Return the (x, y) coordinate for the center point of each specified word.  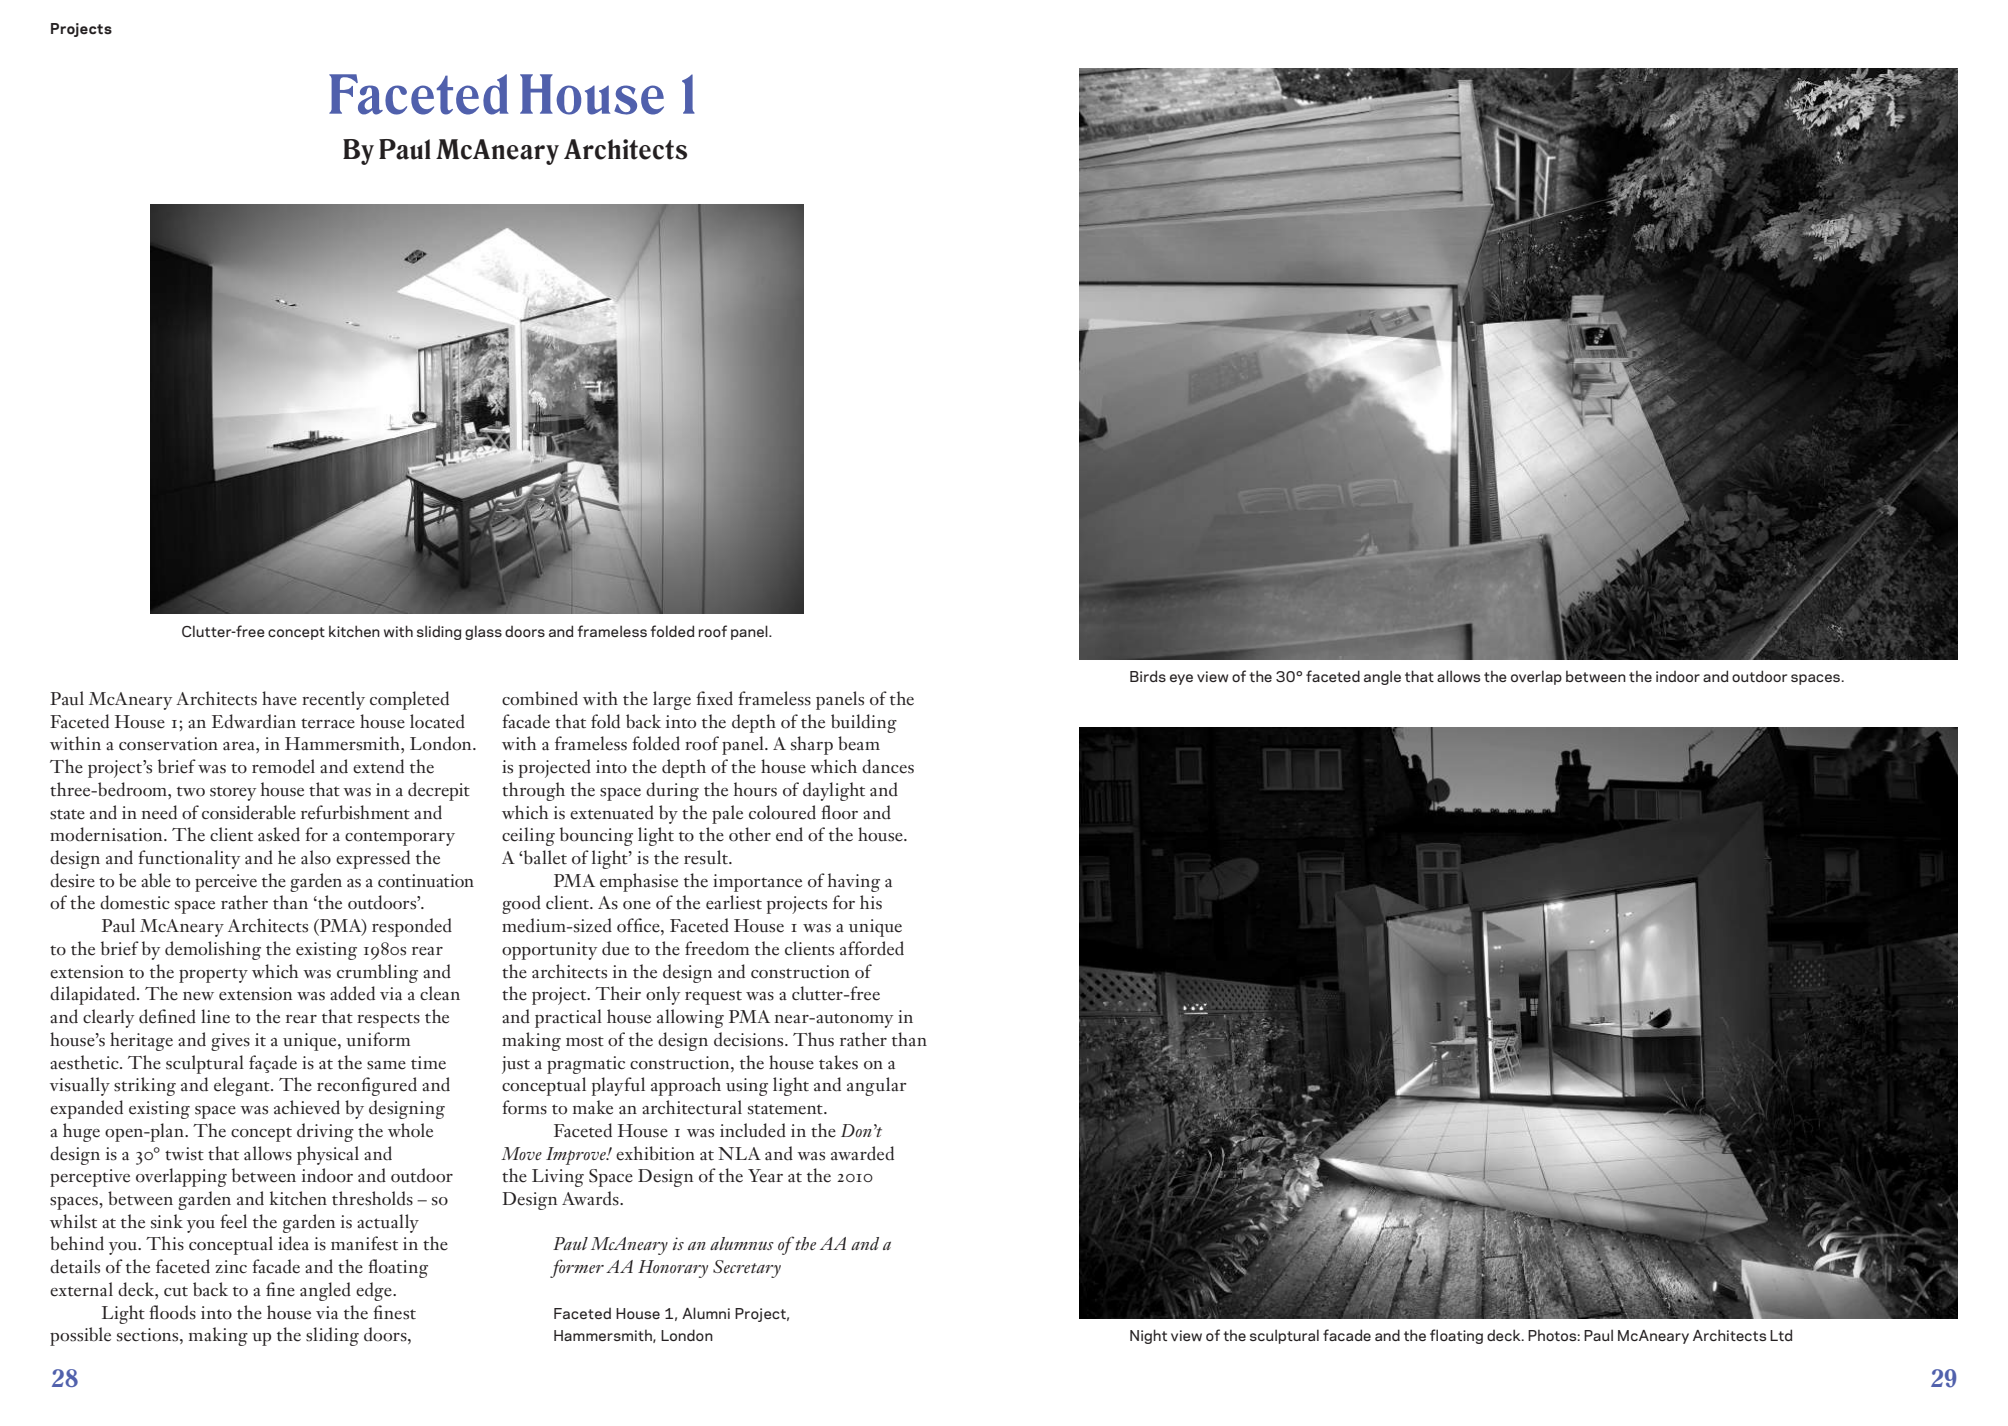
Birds (1148, 676)
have (279, 698)
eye (1181, 679)
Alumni (706, 1313)
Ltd (1781, 1335)
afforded (872, 948)
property (213, 975)
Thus (813, 1039)
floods (172, 1312)
